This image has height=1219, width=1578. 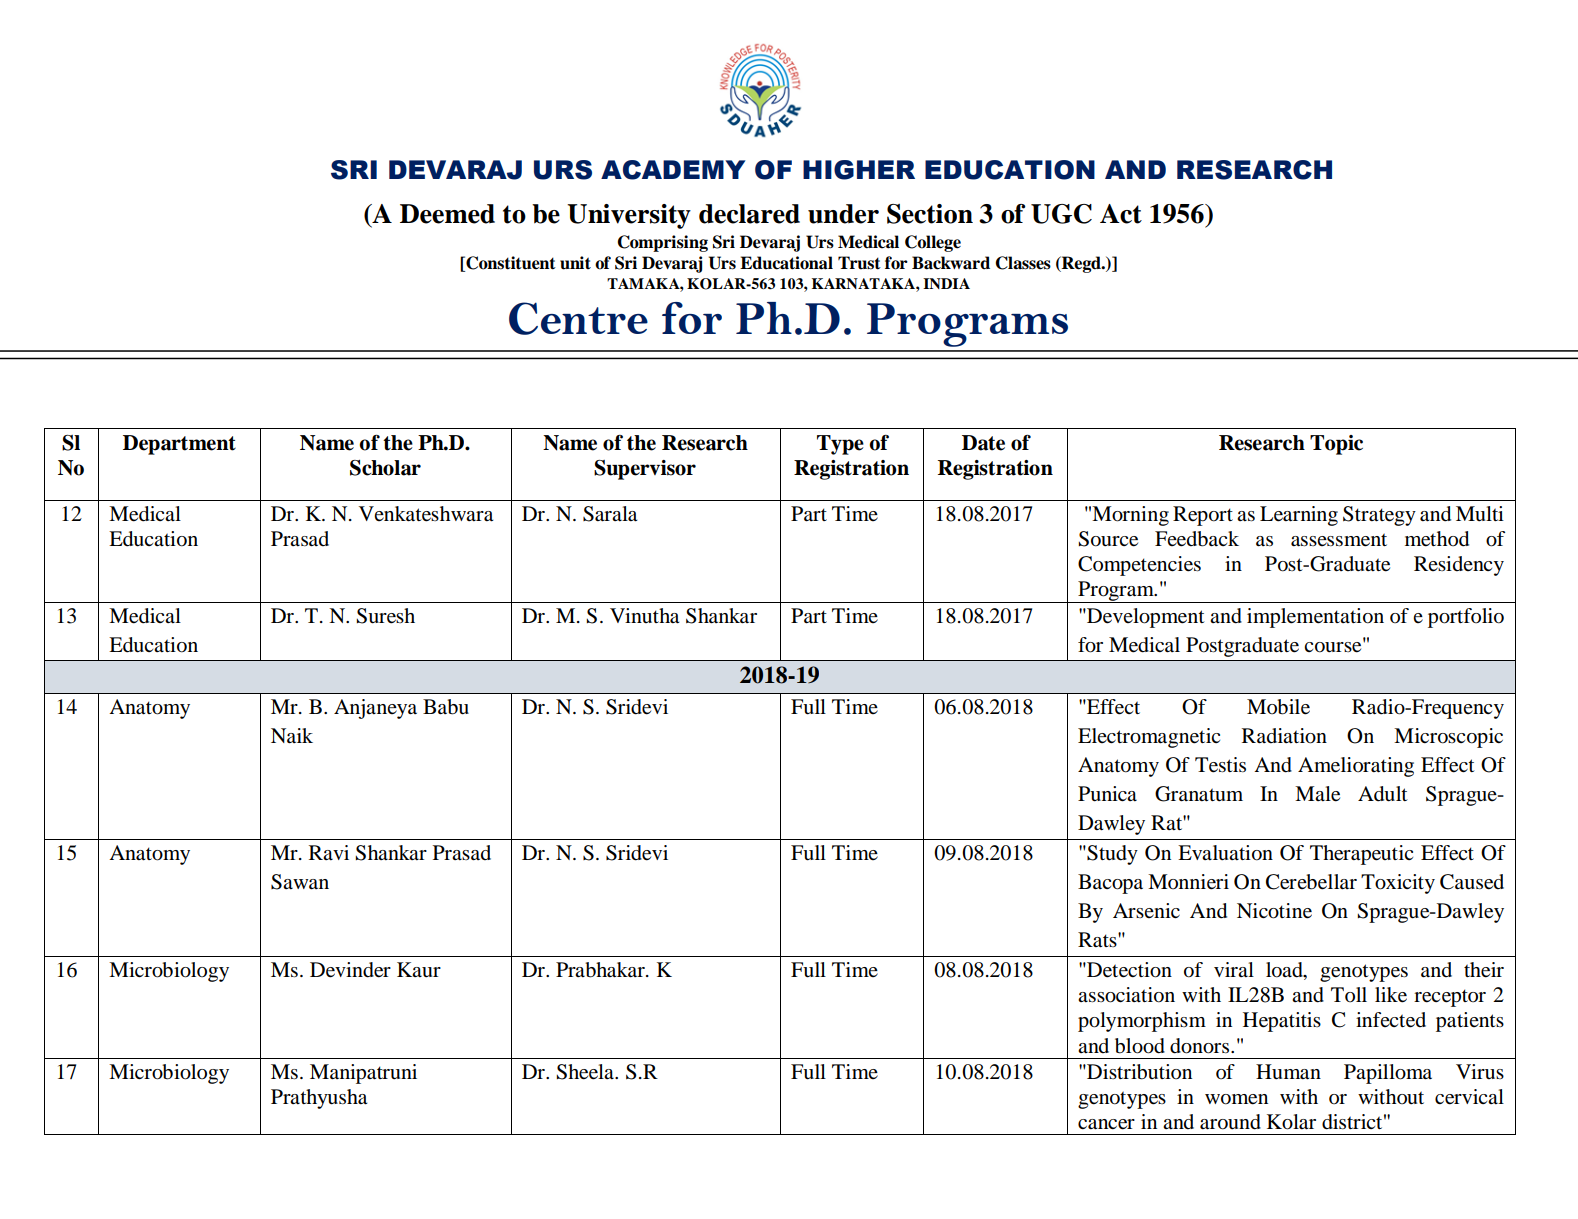 I want to click on implementation, so click(x=1315, y=618).
